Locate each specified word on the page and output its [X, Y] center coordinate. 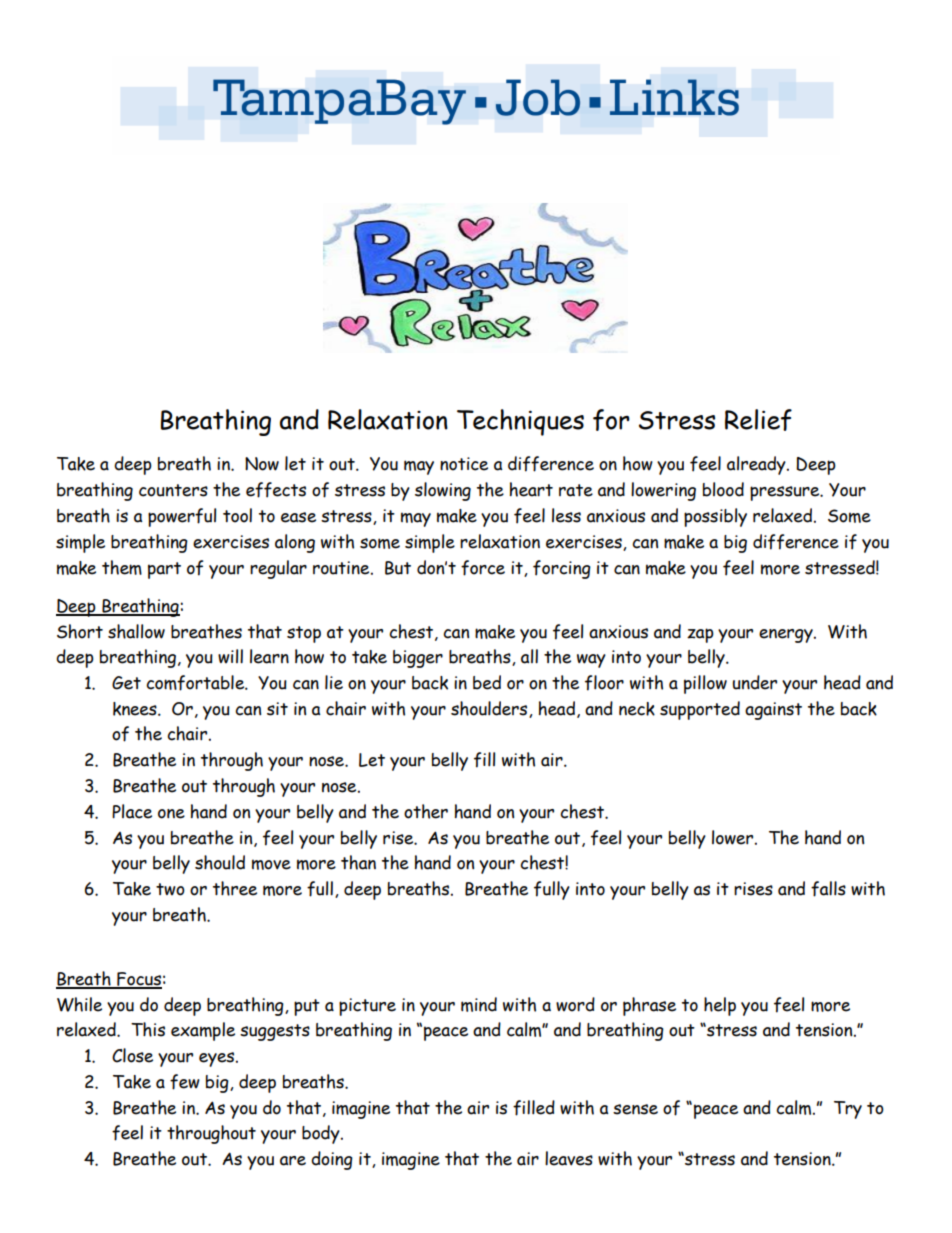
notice [464, 464]
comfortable [196, 683]
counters [173, 490]
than [358, 862]
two [170, 889]
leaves [569, 1158]
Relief [758, 420]
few [185, 1082]
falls [828, 889]
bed [487, 682]
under [754, 682]
